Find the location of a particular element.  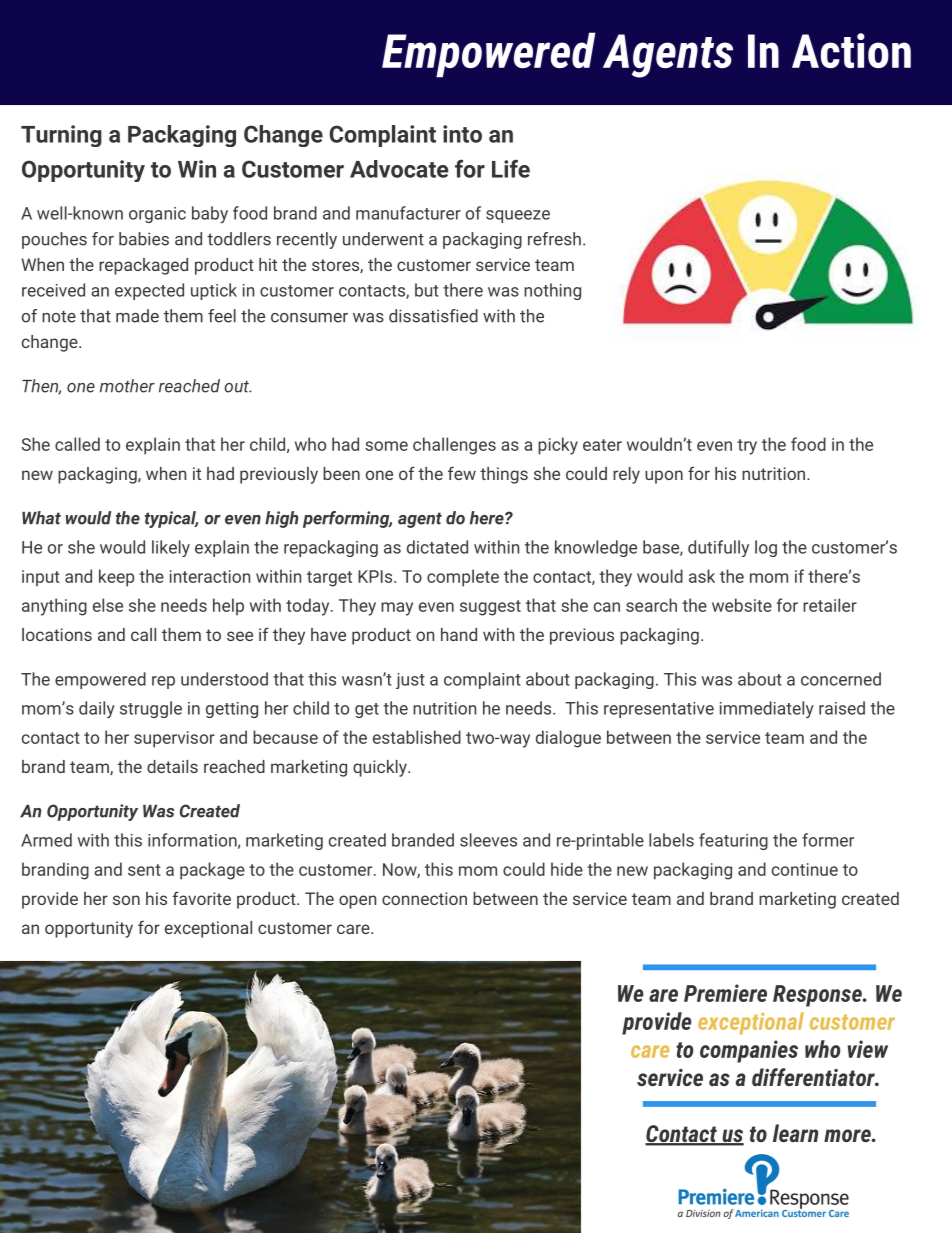

companies is located at coordinates (749, 1051).
